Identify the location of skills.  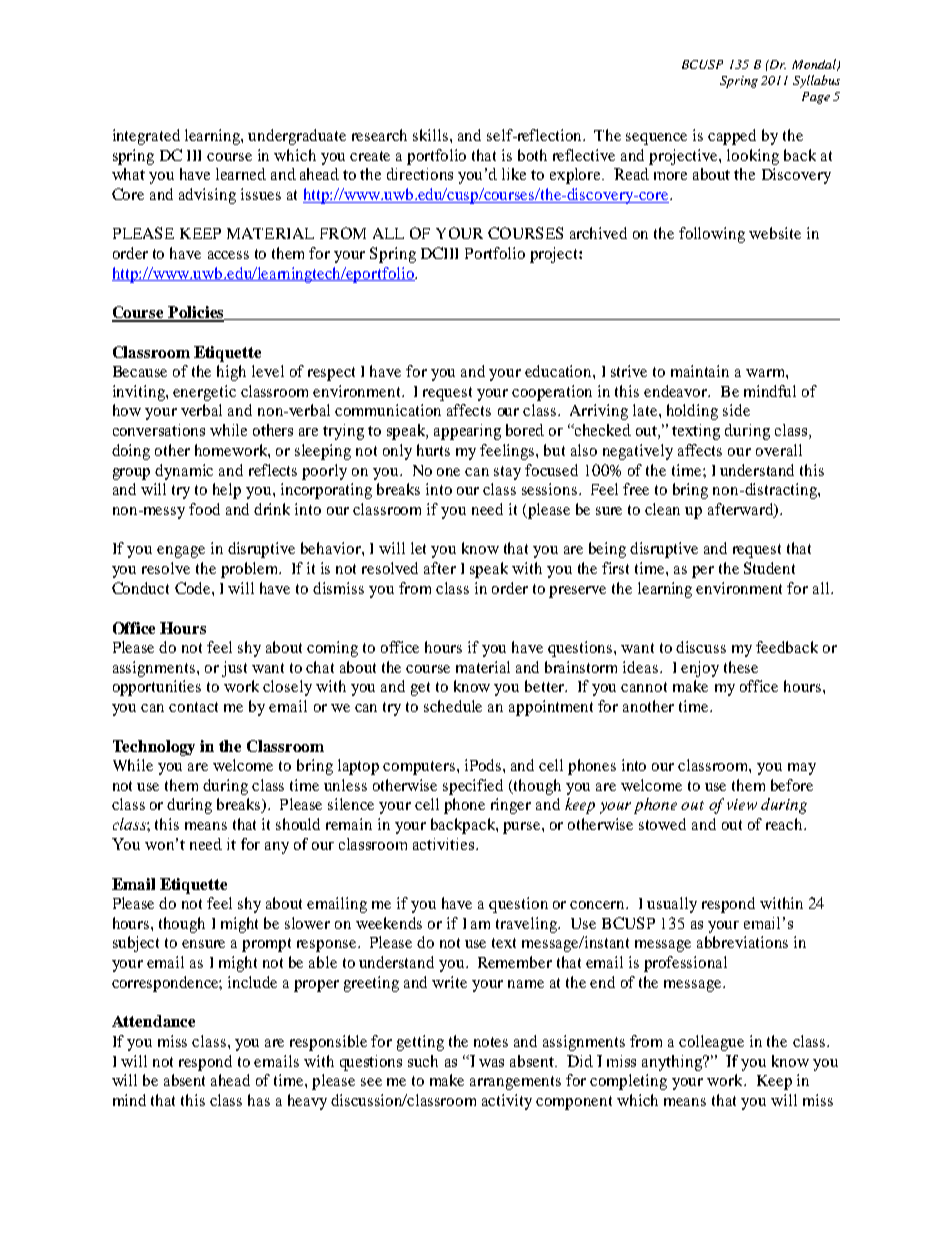
(432, 135).
